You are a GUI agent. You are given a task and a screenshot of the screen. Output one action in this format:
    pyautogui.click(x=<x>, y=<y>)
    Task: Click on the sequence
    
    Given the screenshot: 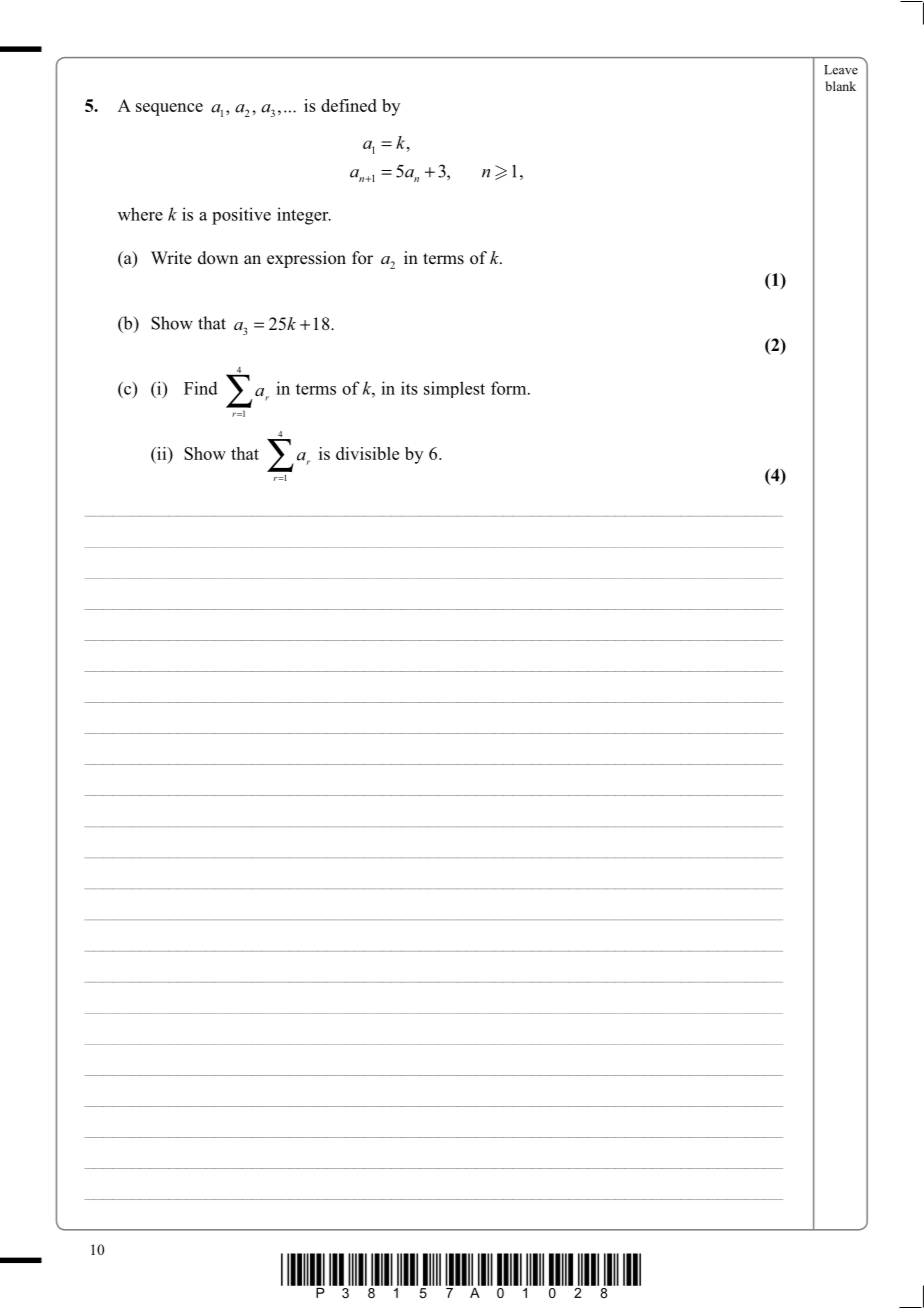 What is the action you would take?
    pyautogui.click(x=169, y=109)
